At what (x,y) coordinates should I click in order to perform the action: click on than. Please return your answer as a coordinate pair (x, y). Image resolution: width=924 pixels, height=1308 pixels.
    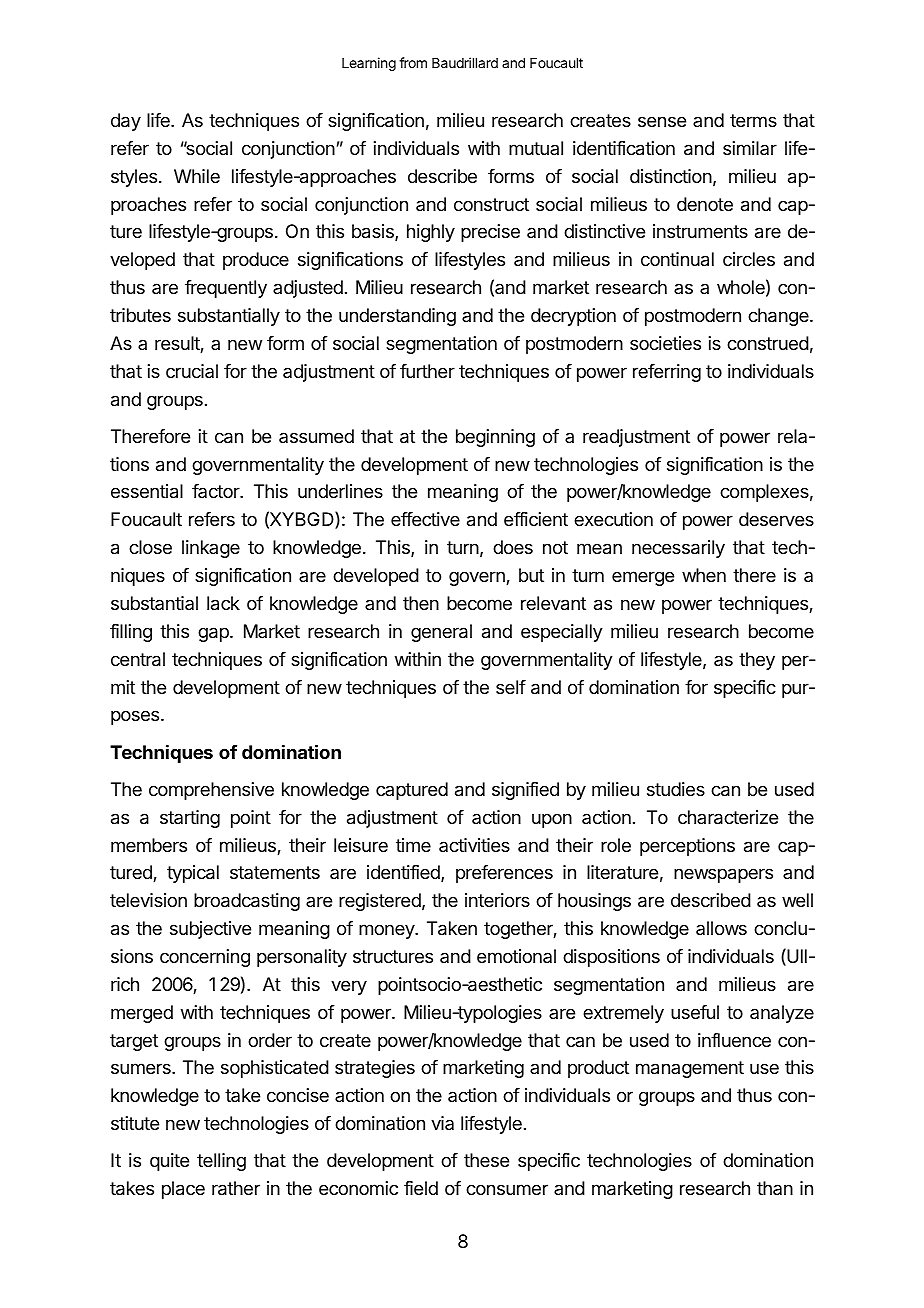
    Looking at the image, I should click on (775, 1188).
